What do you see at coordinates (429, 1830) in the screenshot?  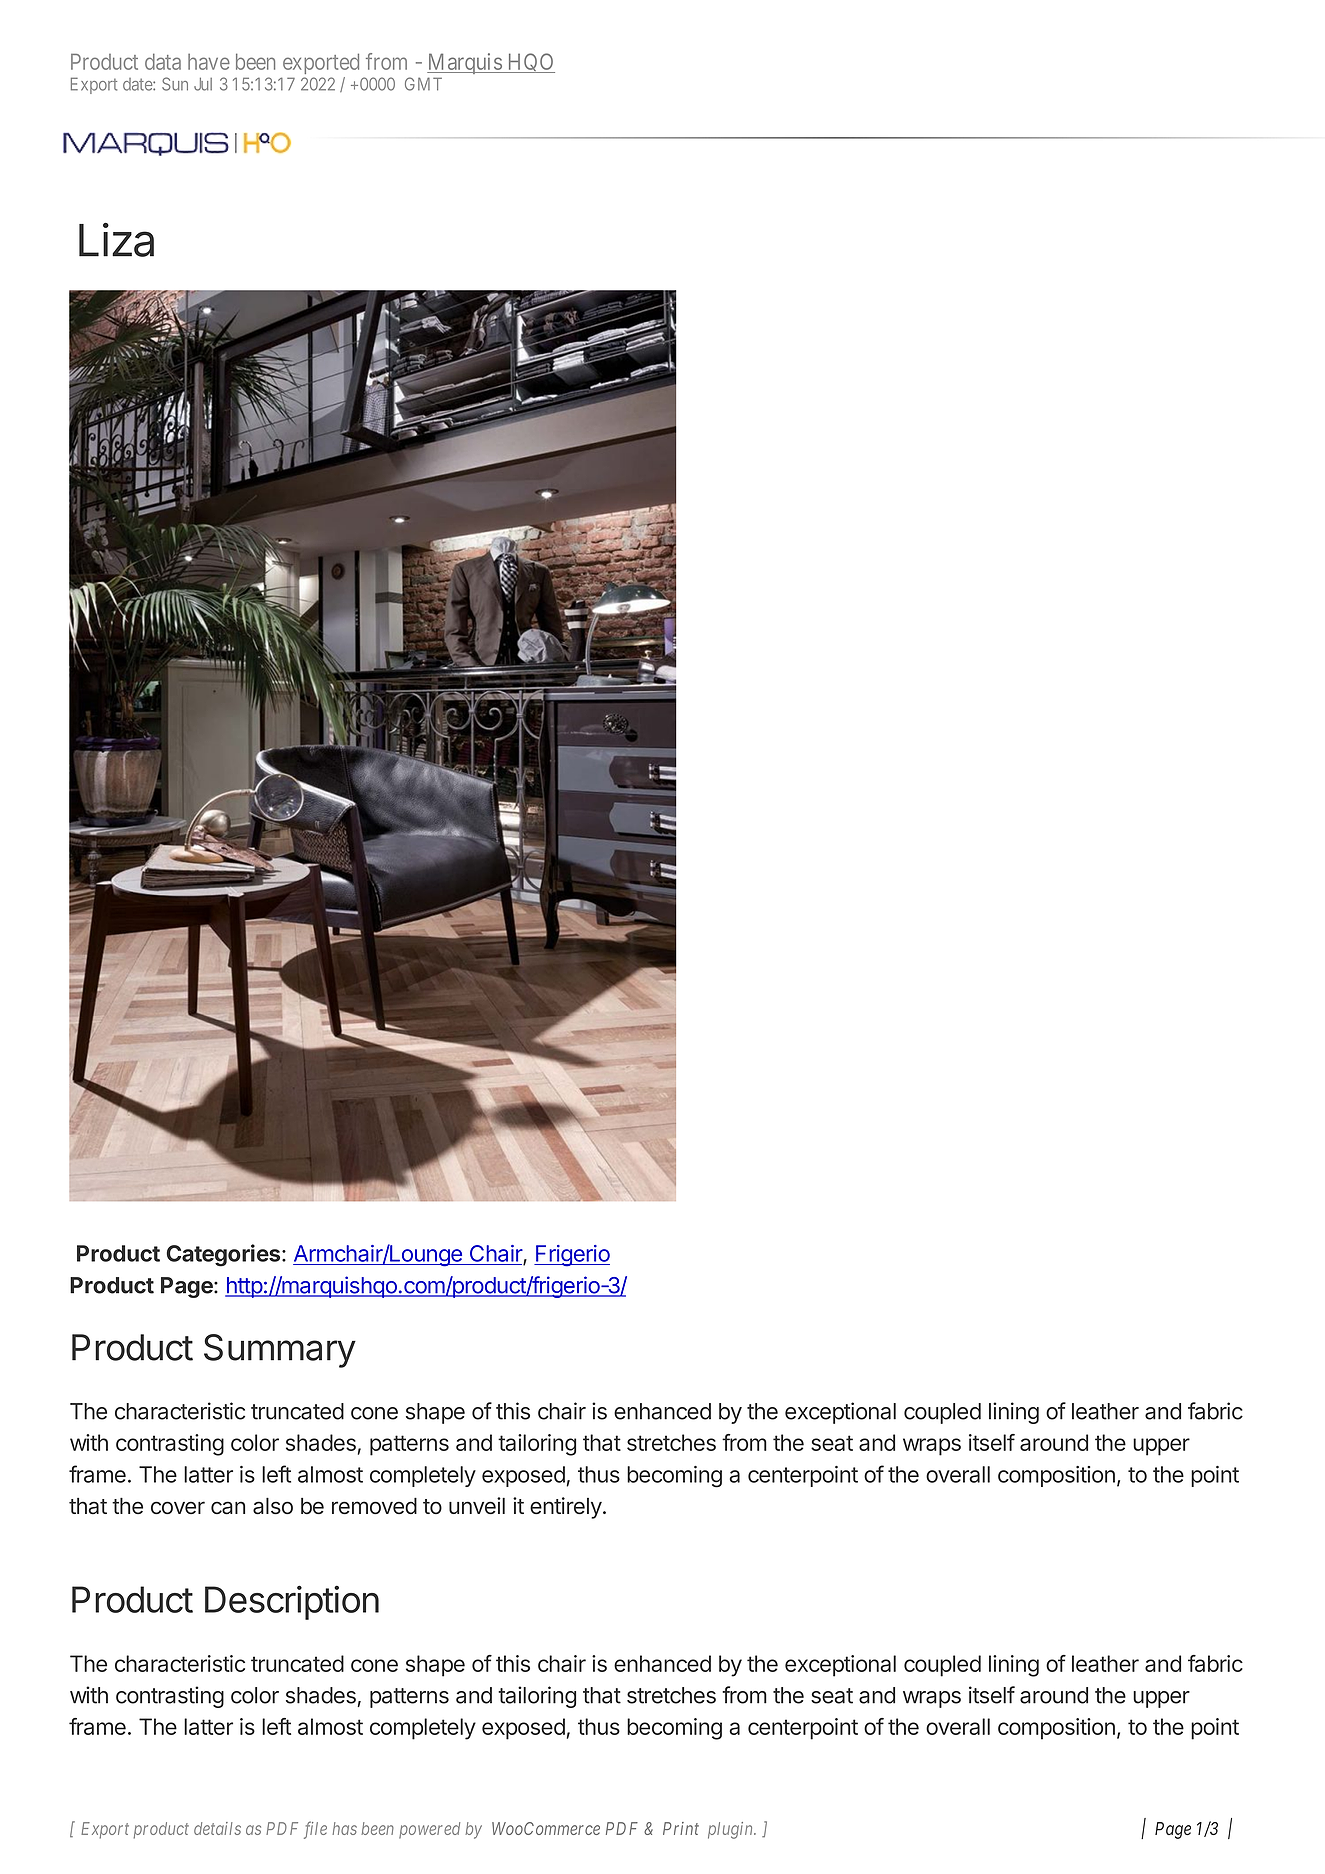 I see `powered` at bounding box center [429, 1830].
